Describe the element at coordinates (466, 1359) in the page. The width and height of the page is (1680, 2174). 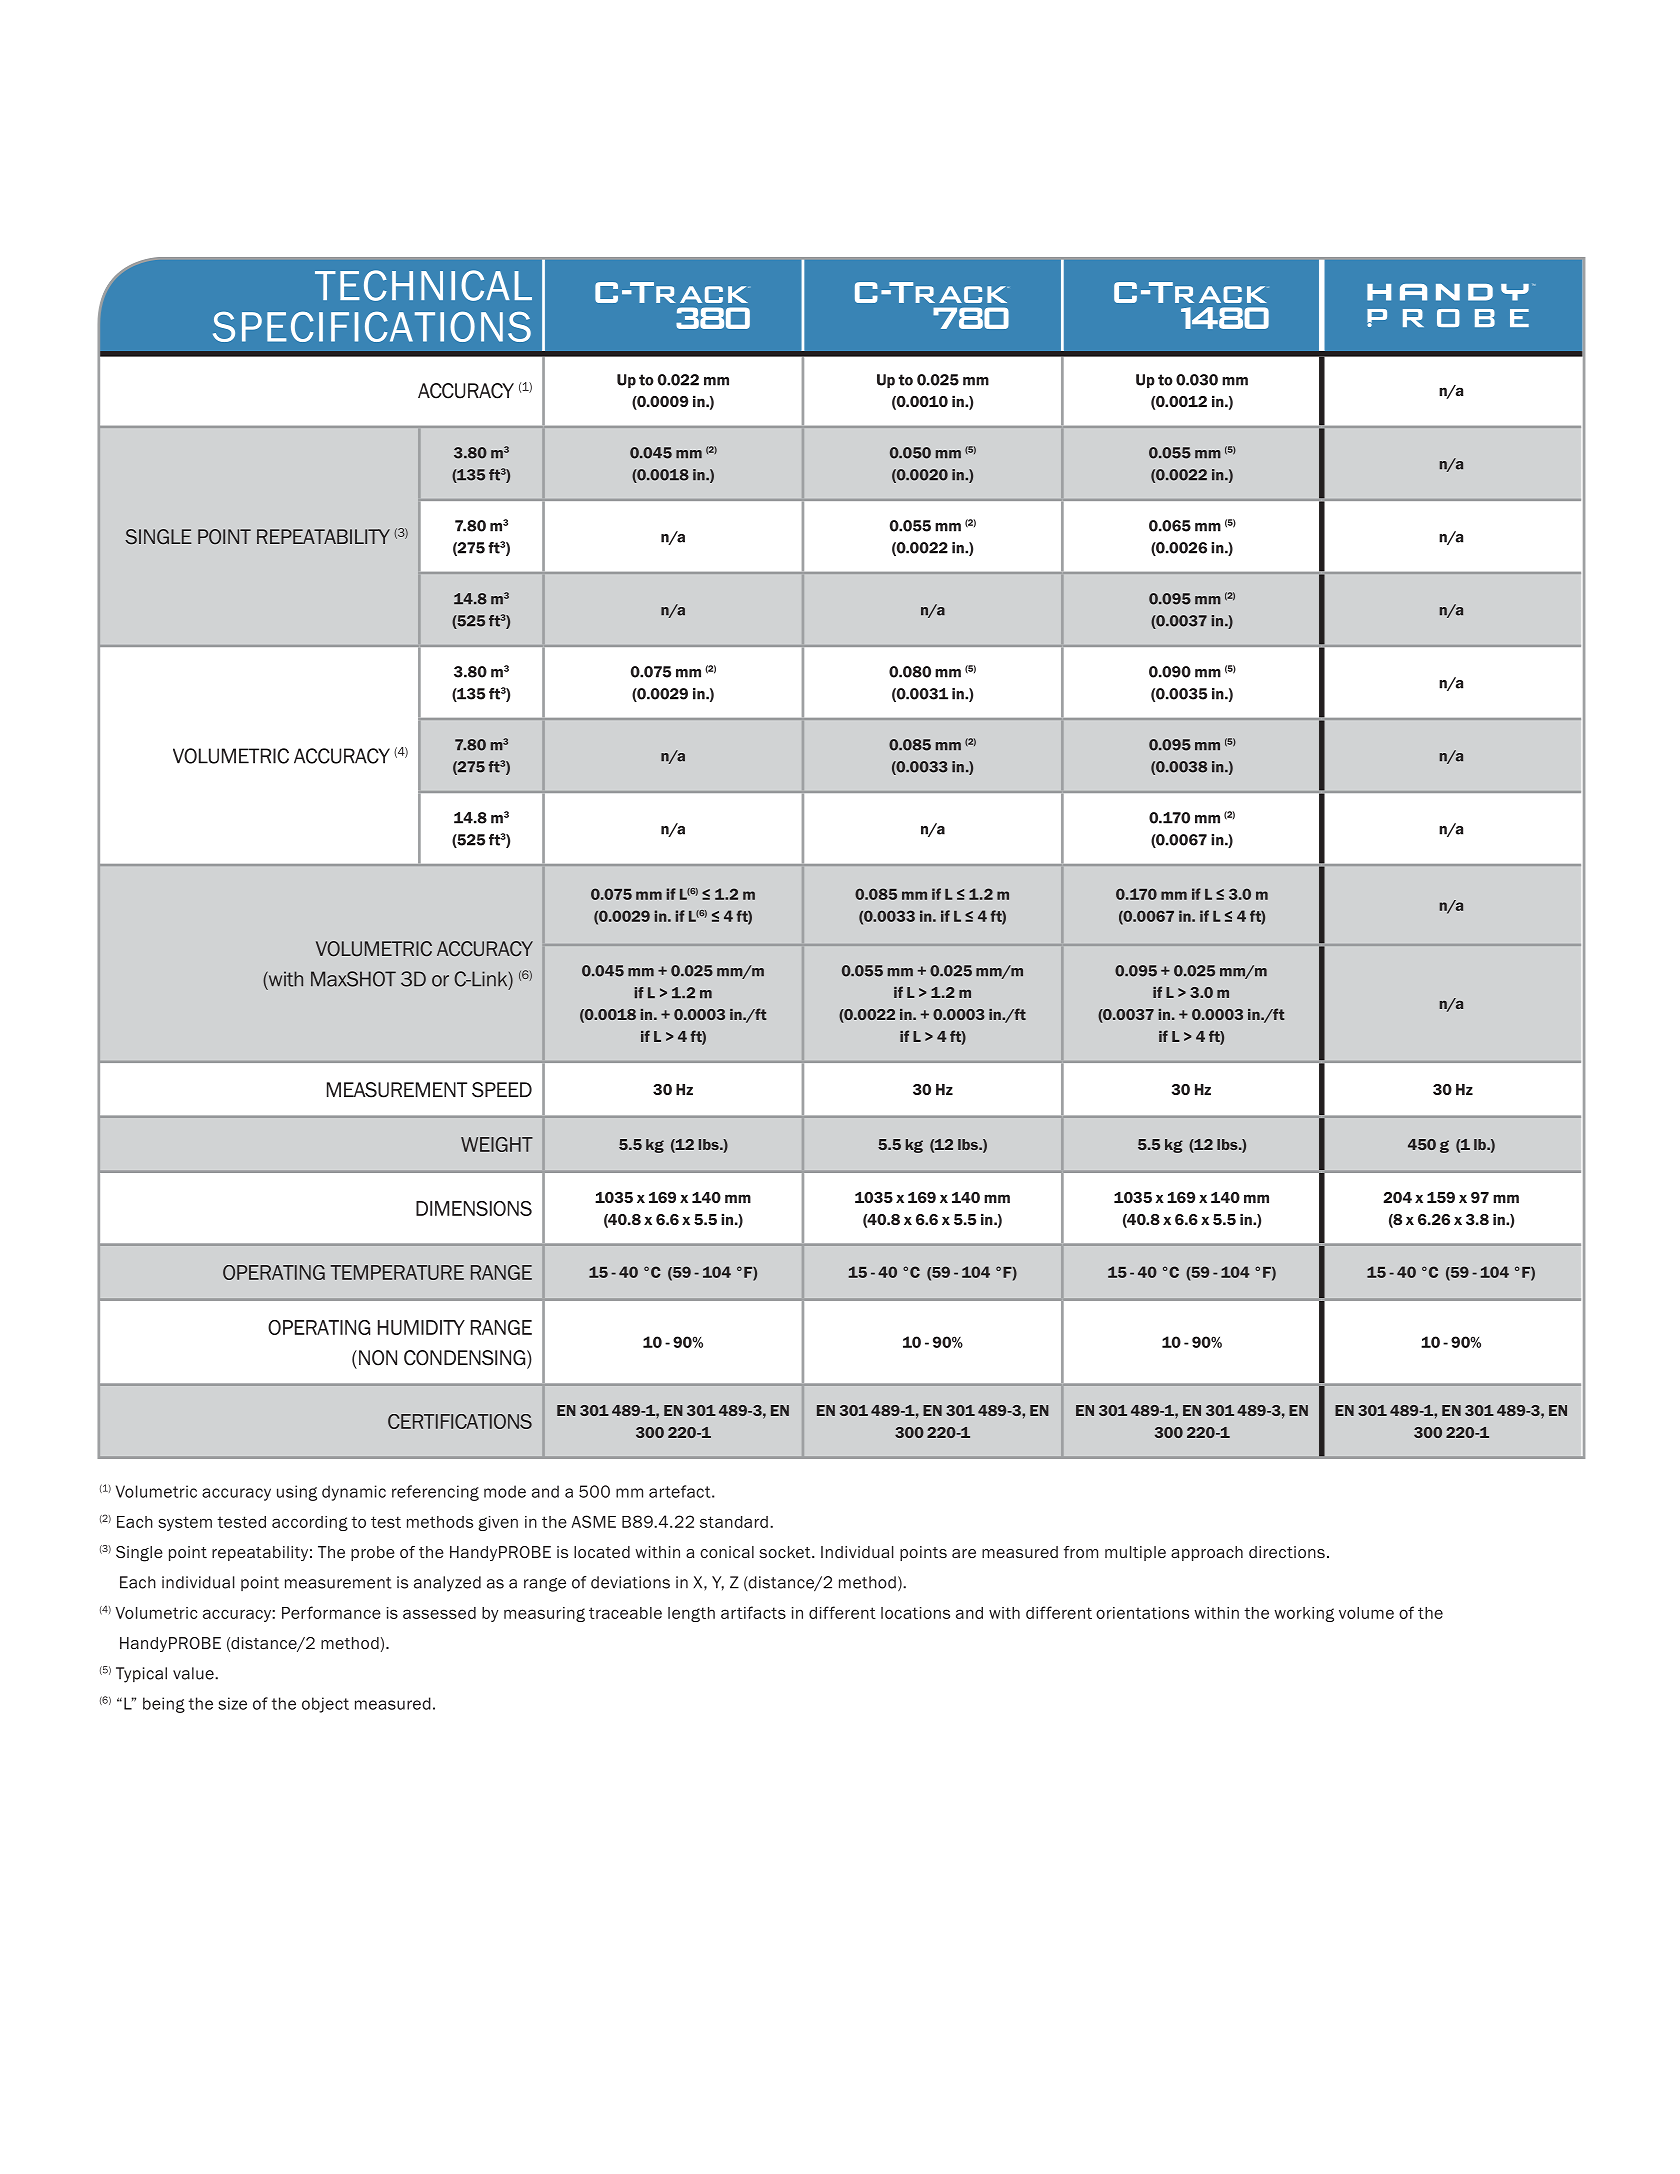
I see `CONDENSING` at that location.
